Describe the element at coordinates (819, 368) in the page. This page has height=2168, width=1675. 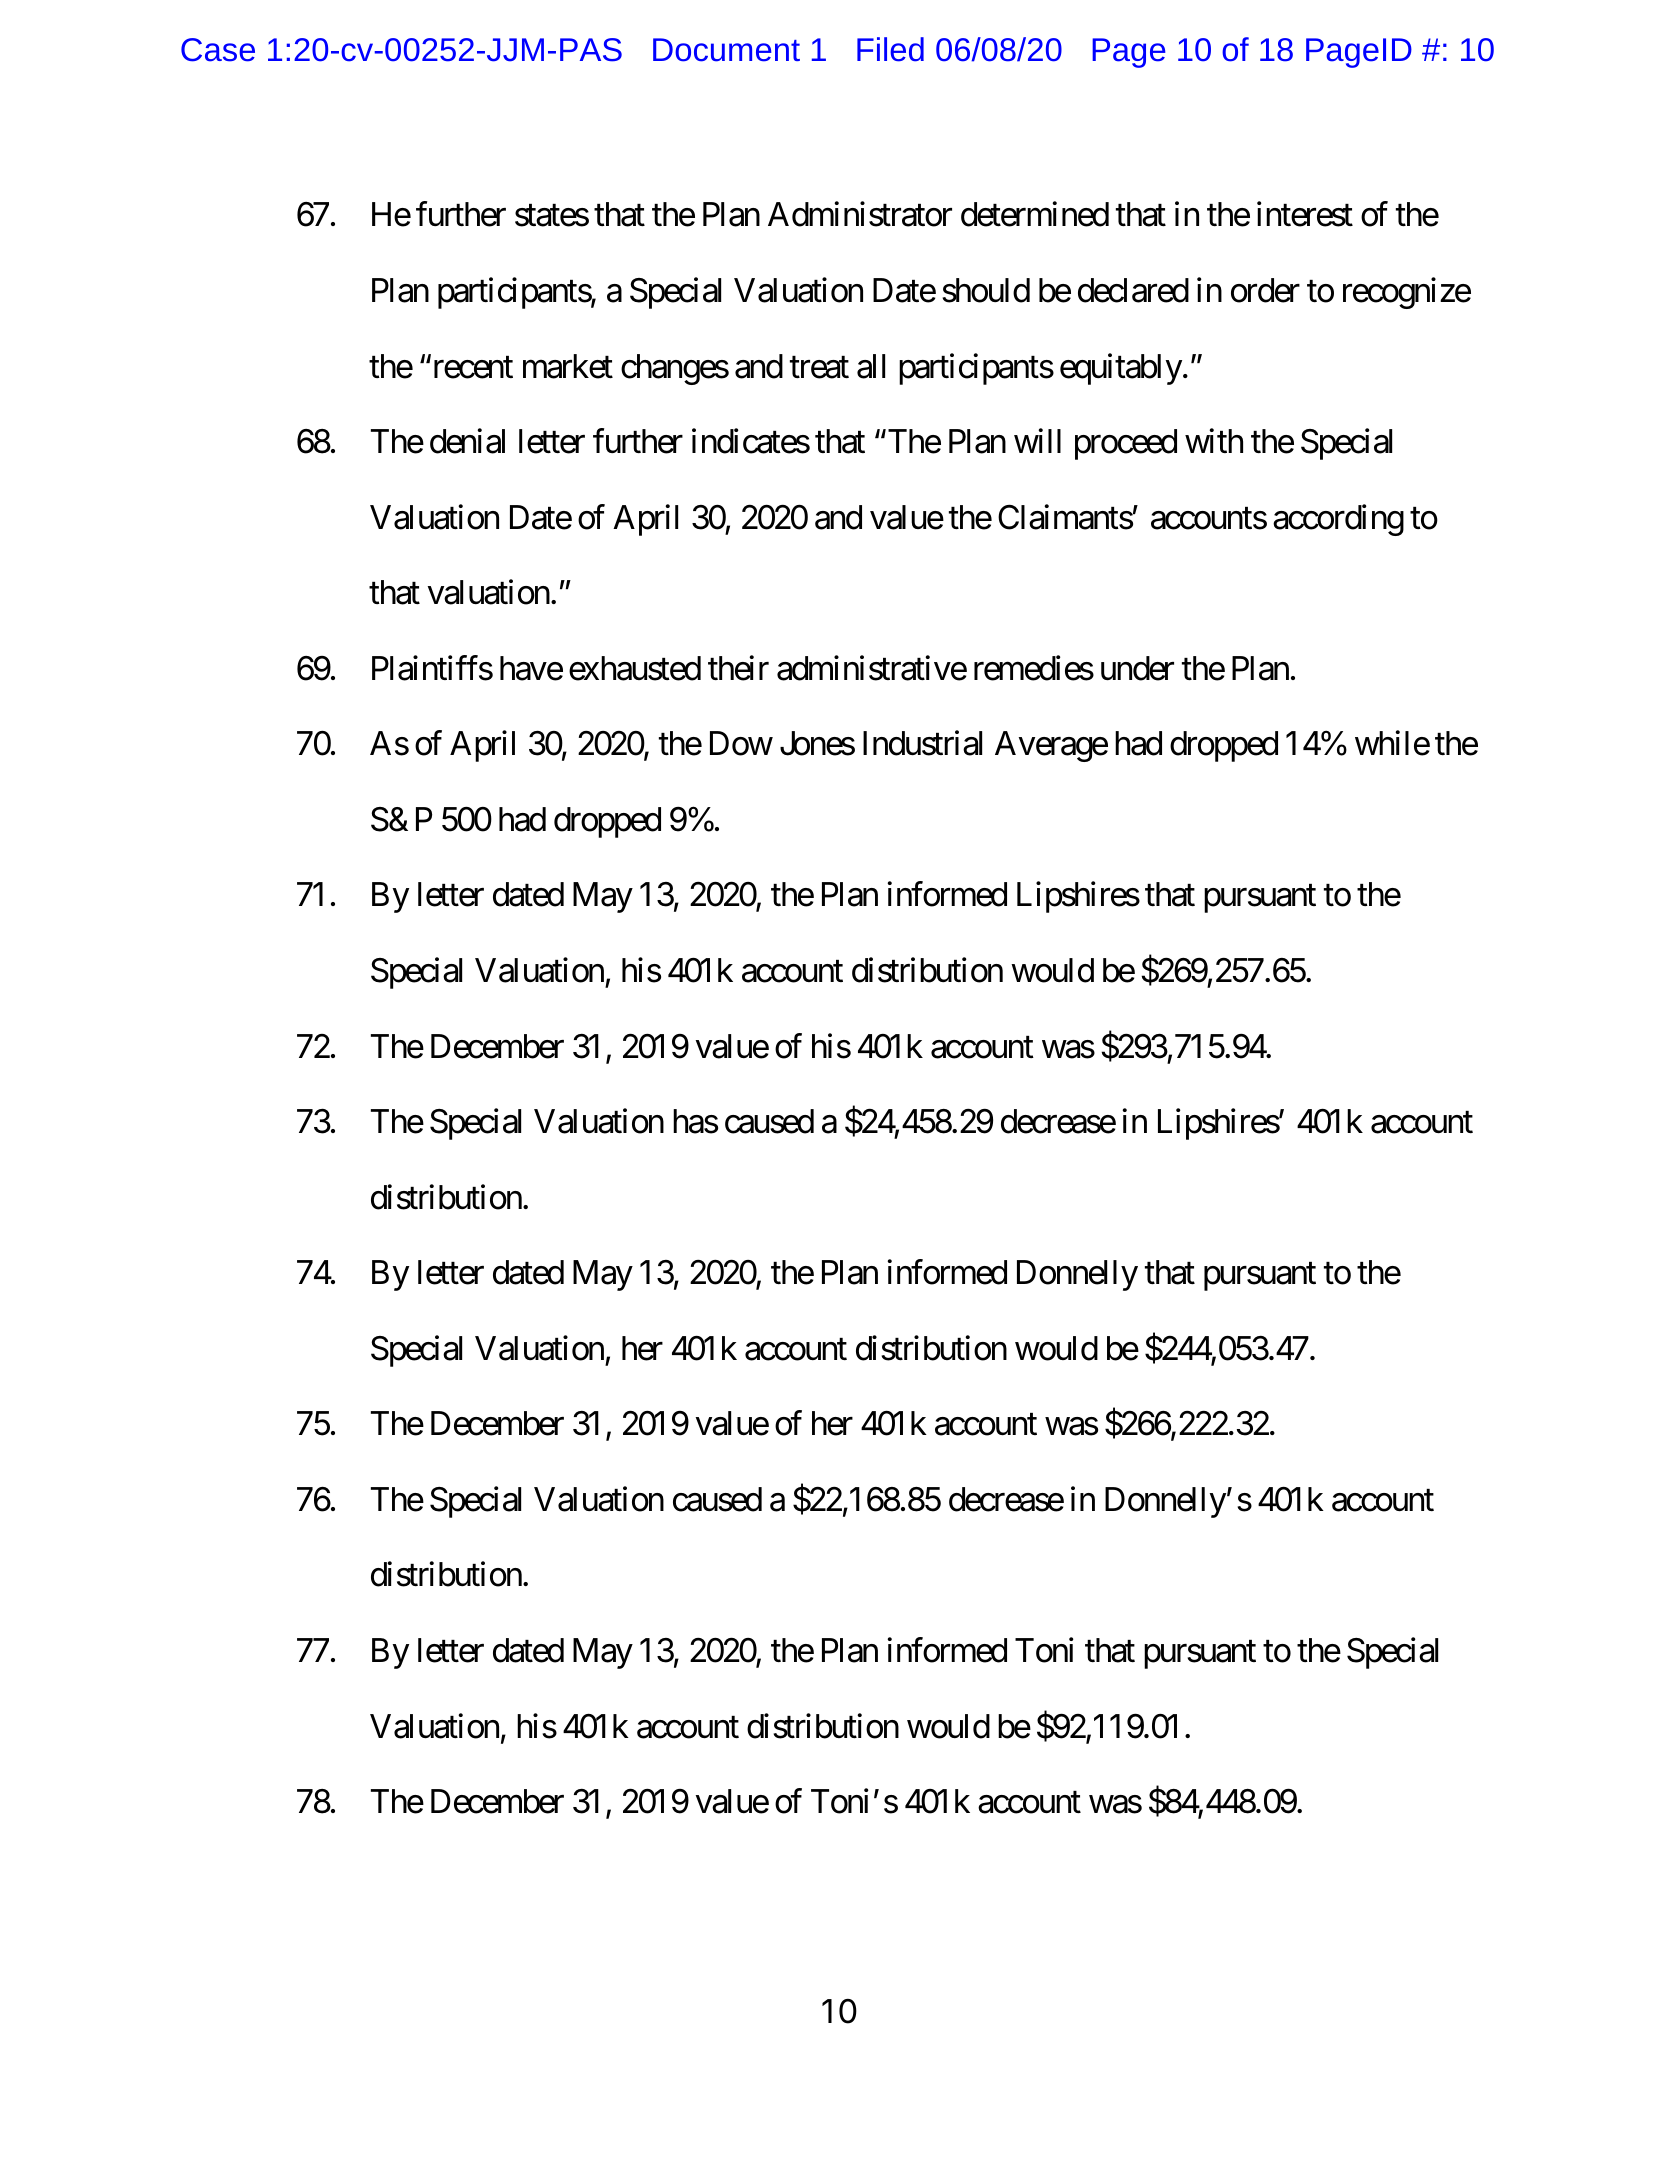
I see `treat` at that location.
